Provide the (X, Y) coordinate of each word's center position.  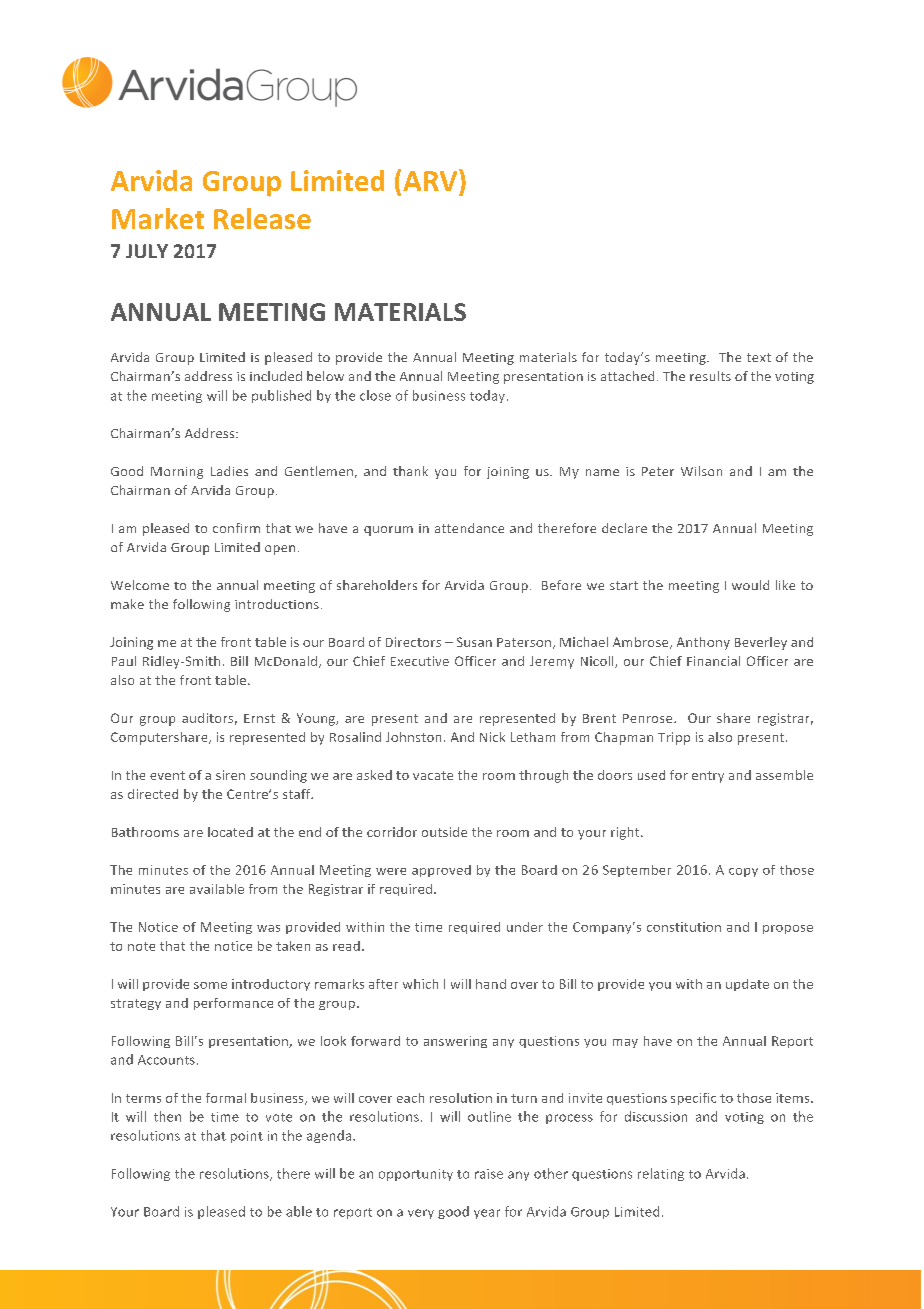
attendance (469, 528)
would (750, 585)
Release (262, 218)
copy (743, 872)
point (247, 1137)
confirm (236, 528)
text (759, 357)
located (230, 832)
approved (441, 871)
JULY (147, 251)
